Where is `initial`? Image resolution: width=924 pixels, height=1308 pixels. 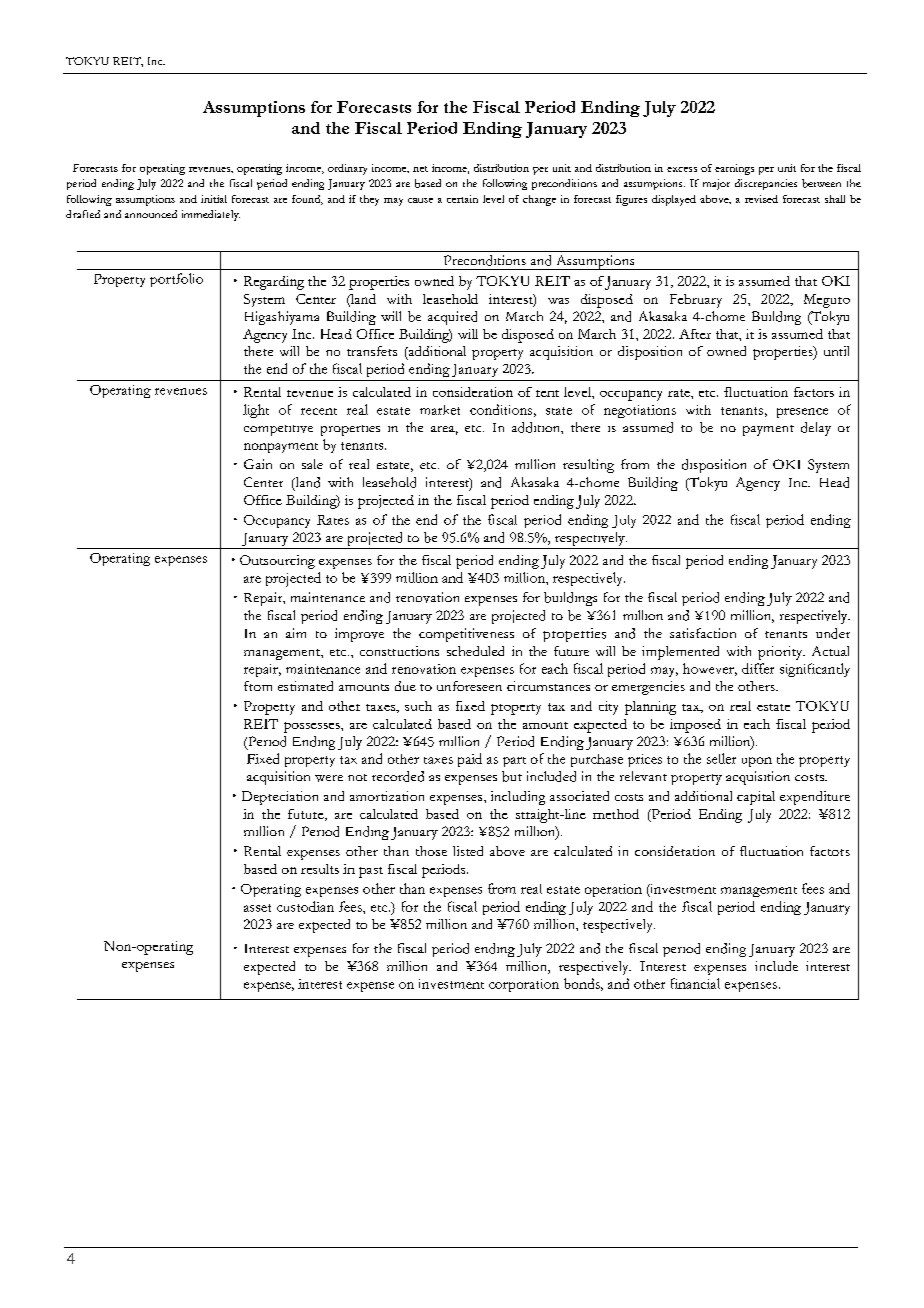
initial is located at coordinates (214, 199).
